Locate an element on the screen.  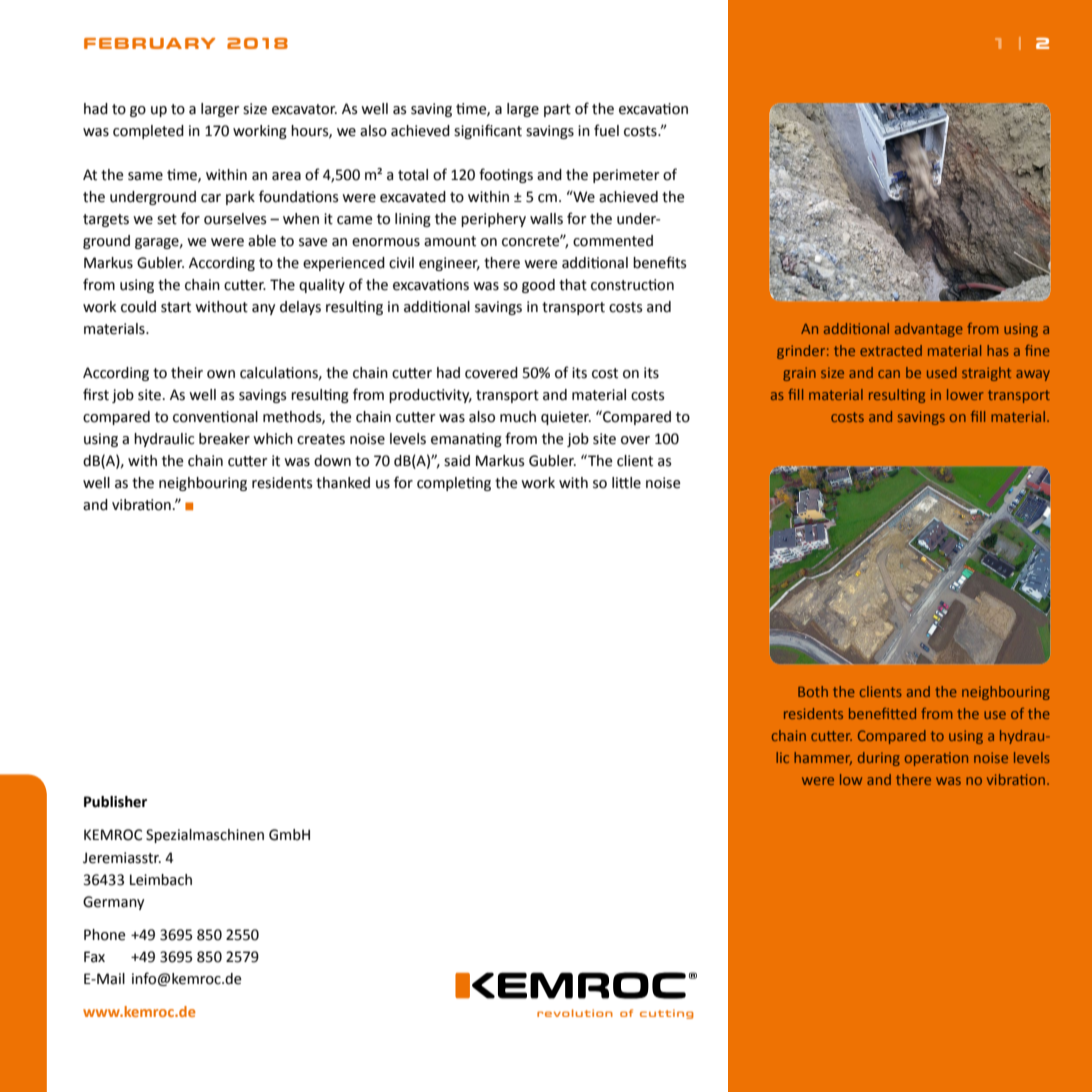
thanked is located at coordinates (343, 483).
